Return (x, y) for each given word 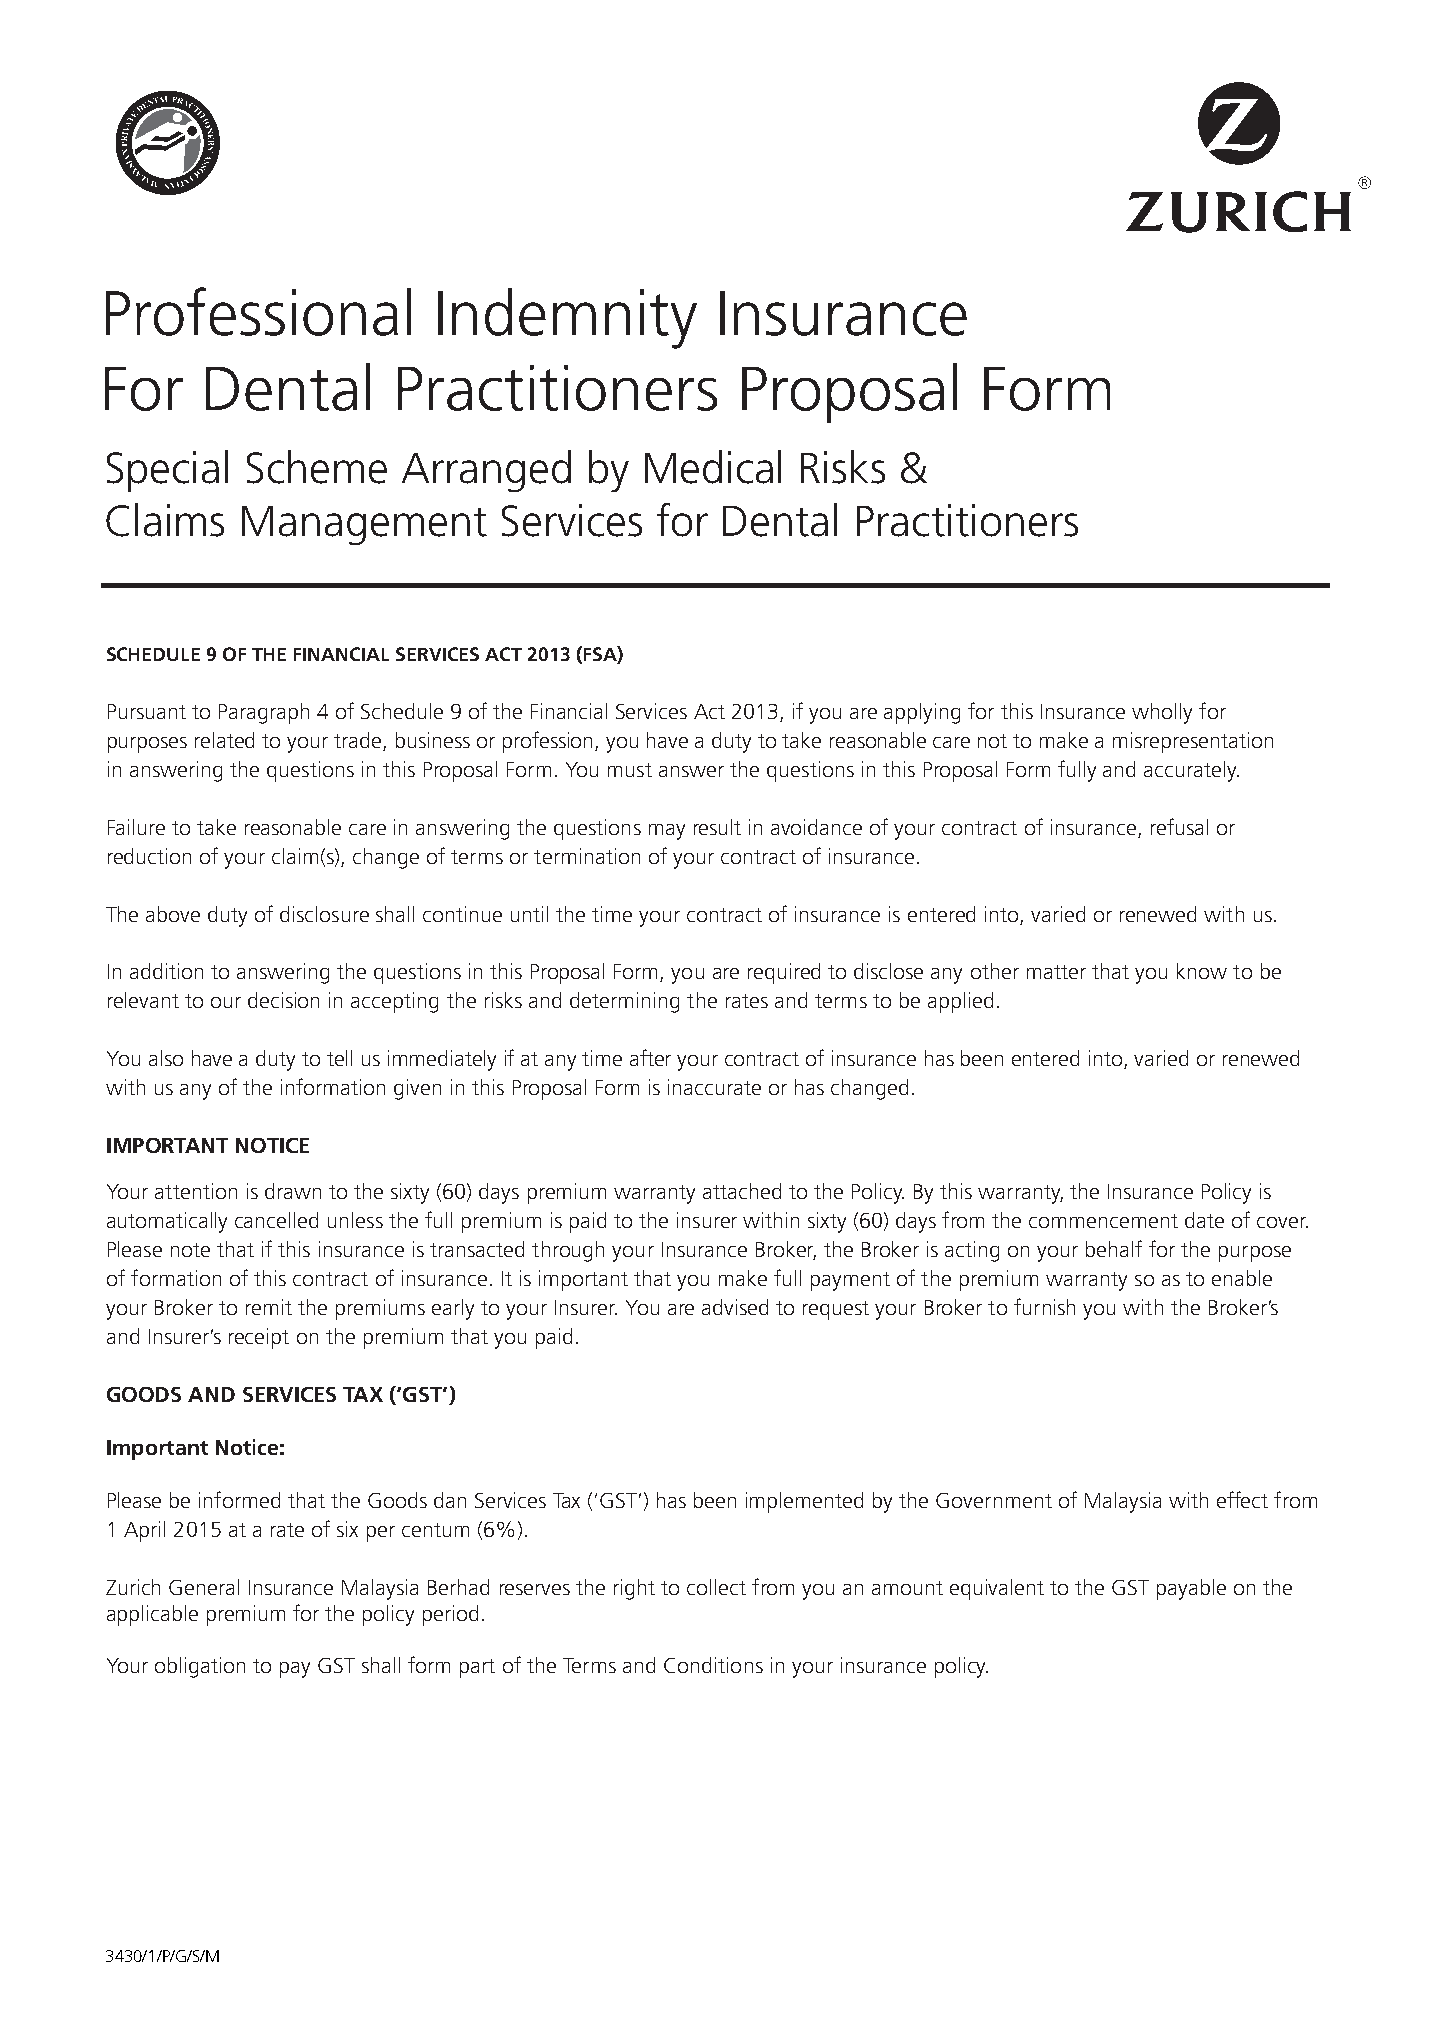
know (1202, 971)
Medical (713, 467)
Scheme (317, 467)
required (784, 973)
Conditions (713, 1665)
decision (283, 1000)
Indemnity (567, 318)
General (204, 1587)
